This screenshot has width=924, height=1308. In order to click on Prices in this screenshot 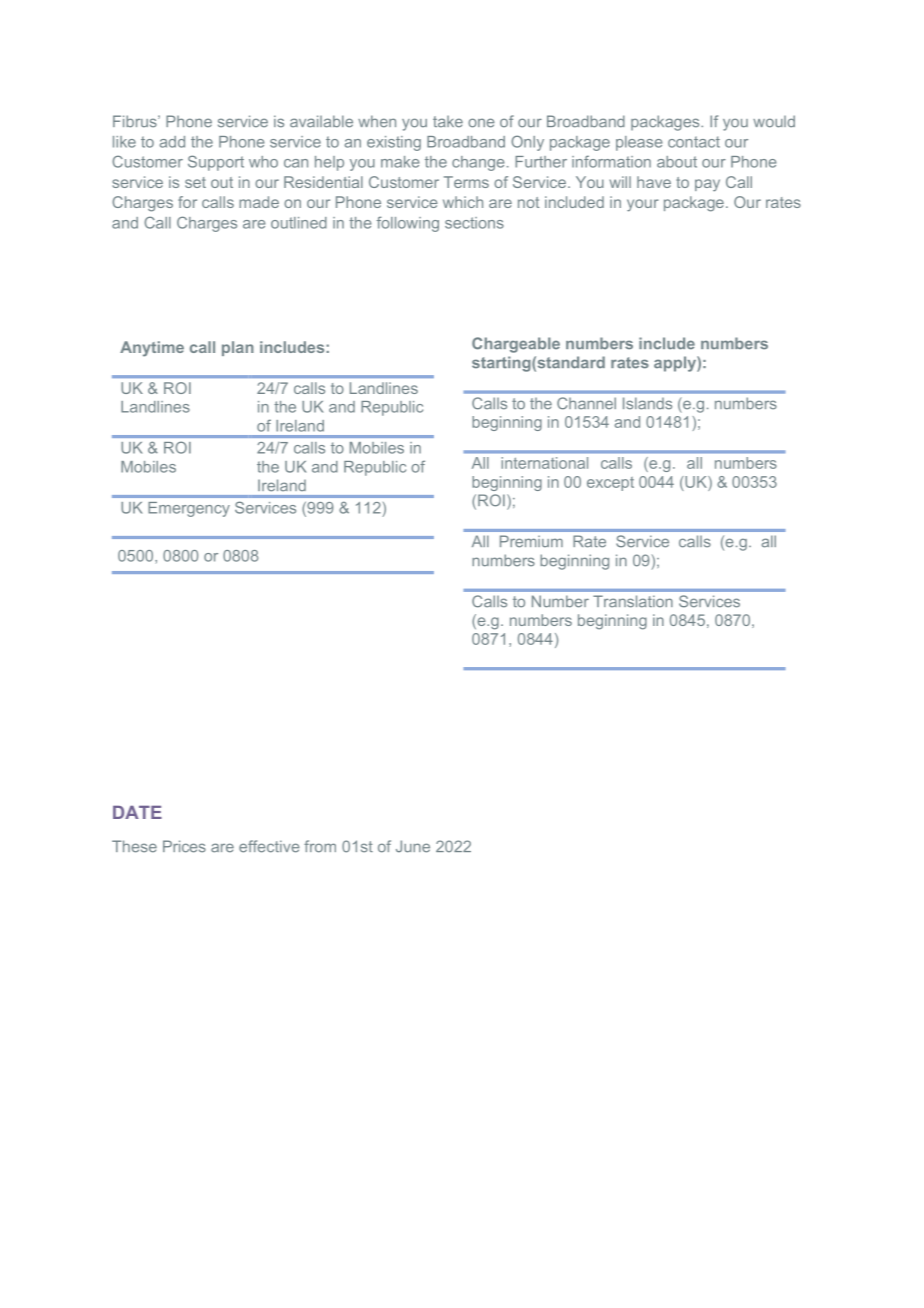, I will do `click(184, 846)`.
